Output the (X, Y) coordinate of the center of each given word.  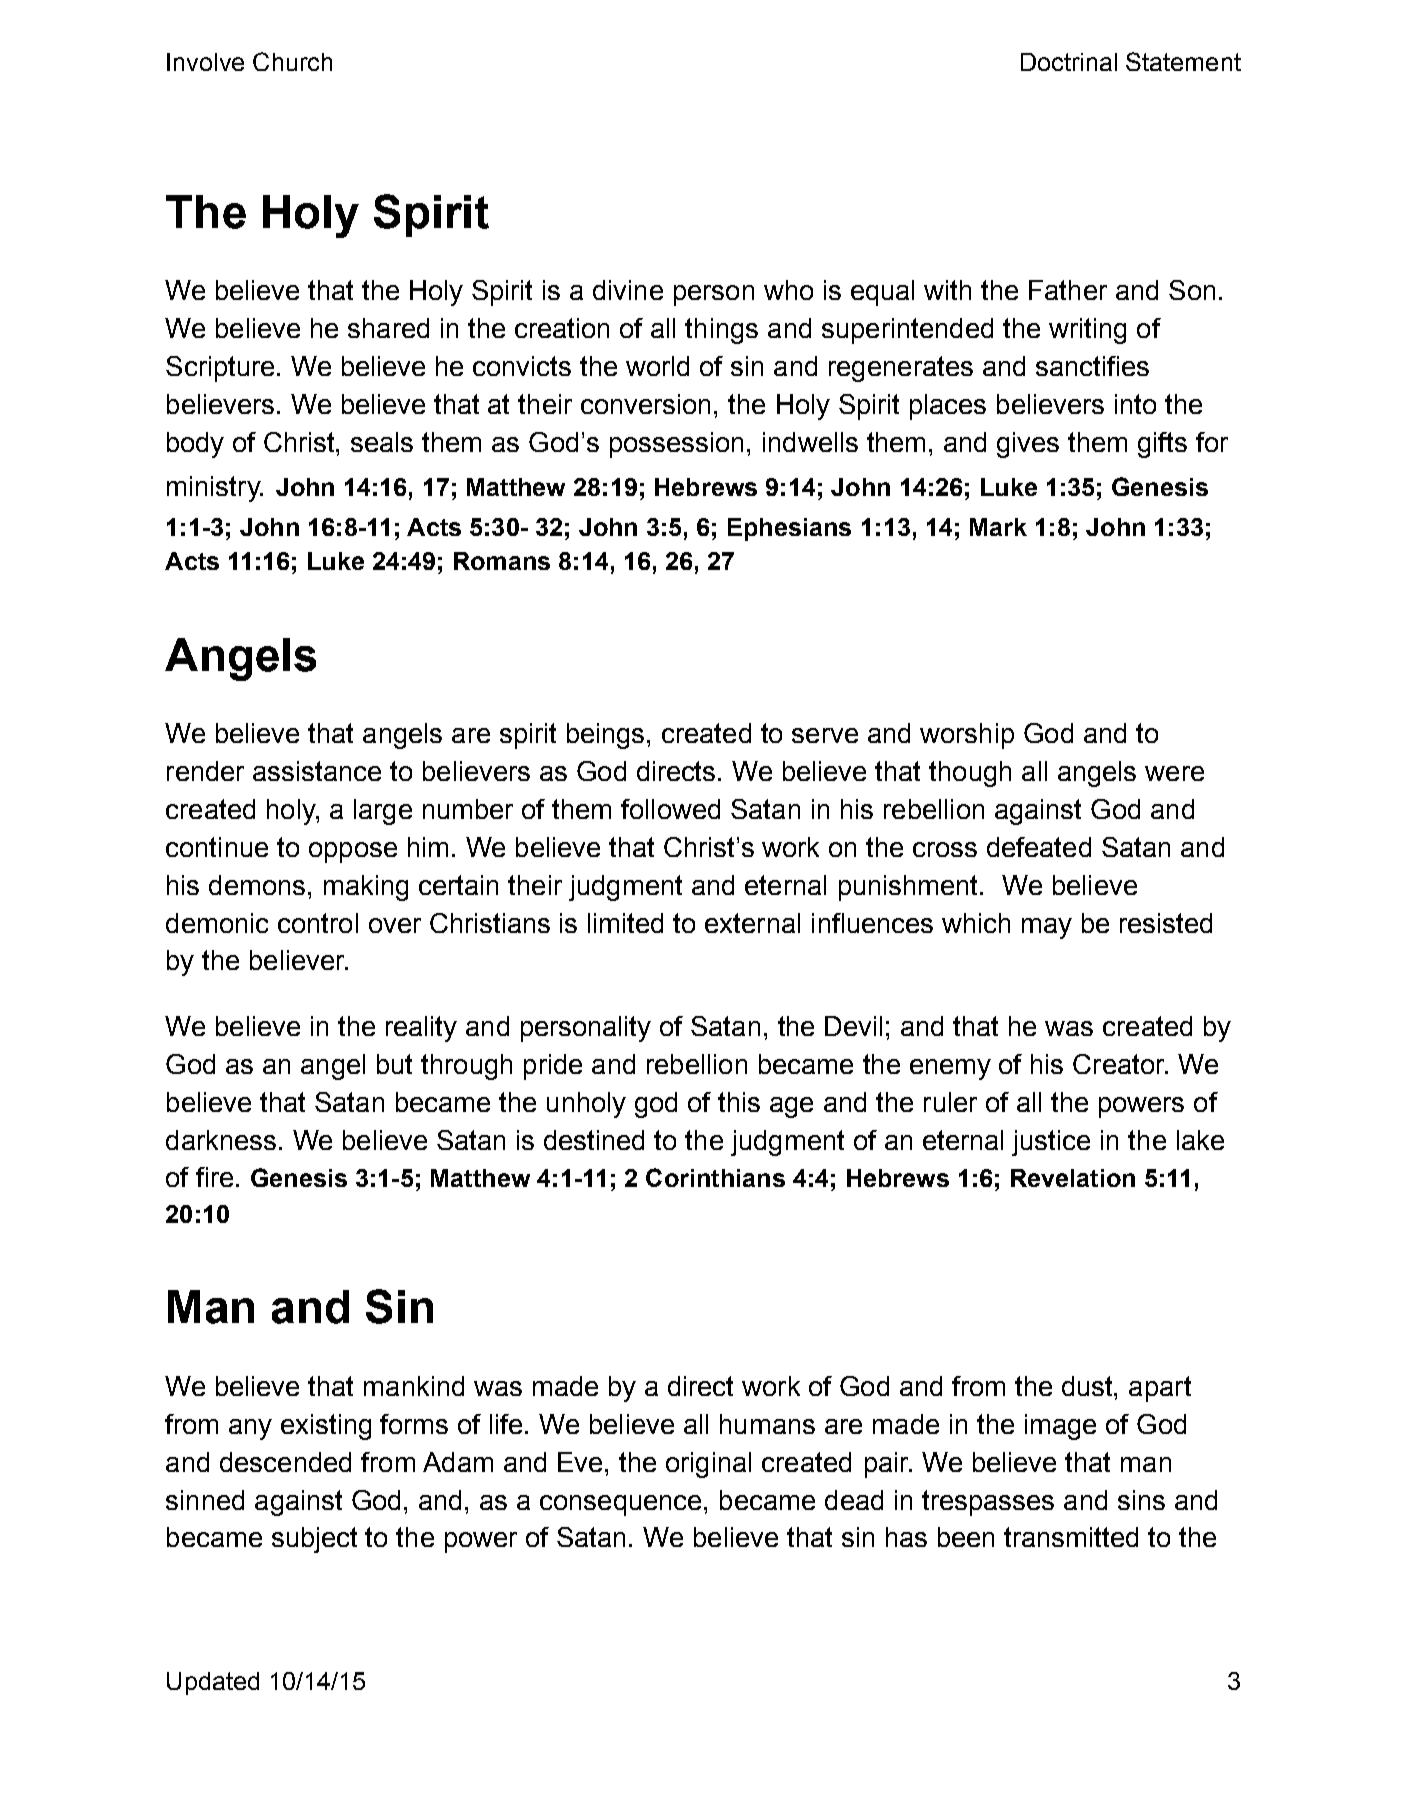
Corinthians (715, 1177)
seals (382, 442)
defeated (1039, 847)
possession (676, 445)
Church (292, 61)
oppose (353, 852)
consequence (620, 1505)
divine (628, 290)
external (752, 923)
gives (1028, 445)
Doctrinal (1069, 62)
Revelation (1073, 1178)
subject (314, 1540)
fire (214, 1177)
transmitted (1071, 1537)
